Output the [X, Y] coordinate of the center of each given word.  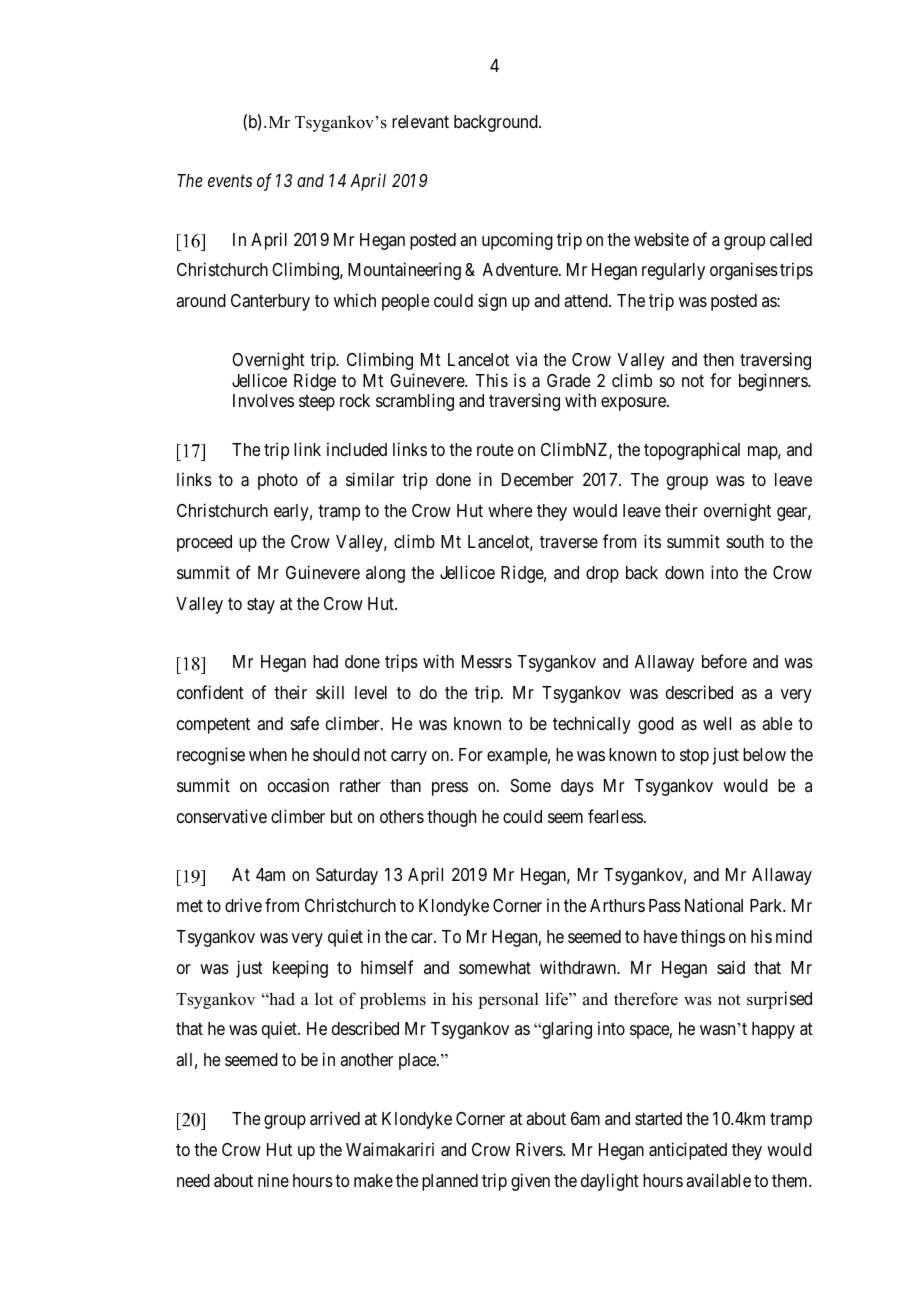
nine [273, 1180]
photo [278, 481]
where [510, 510]
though [451, 818]
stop [694, 757]
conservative [222, 816]
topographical [692, 451]
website [661, 239]
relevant [420, 121]
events [230, 181]
